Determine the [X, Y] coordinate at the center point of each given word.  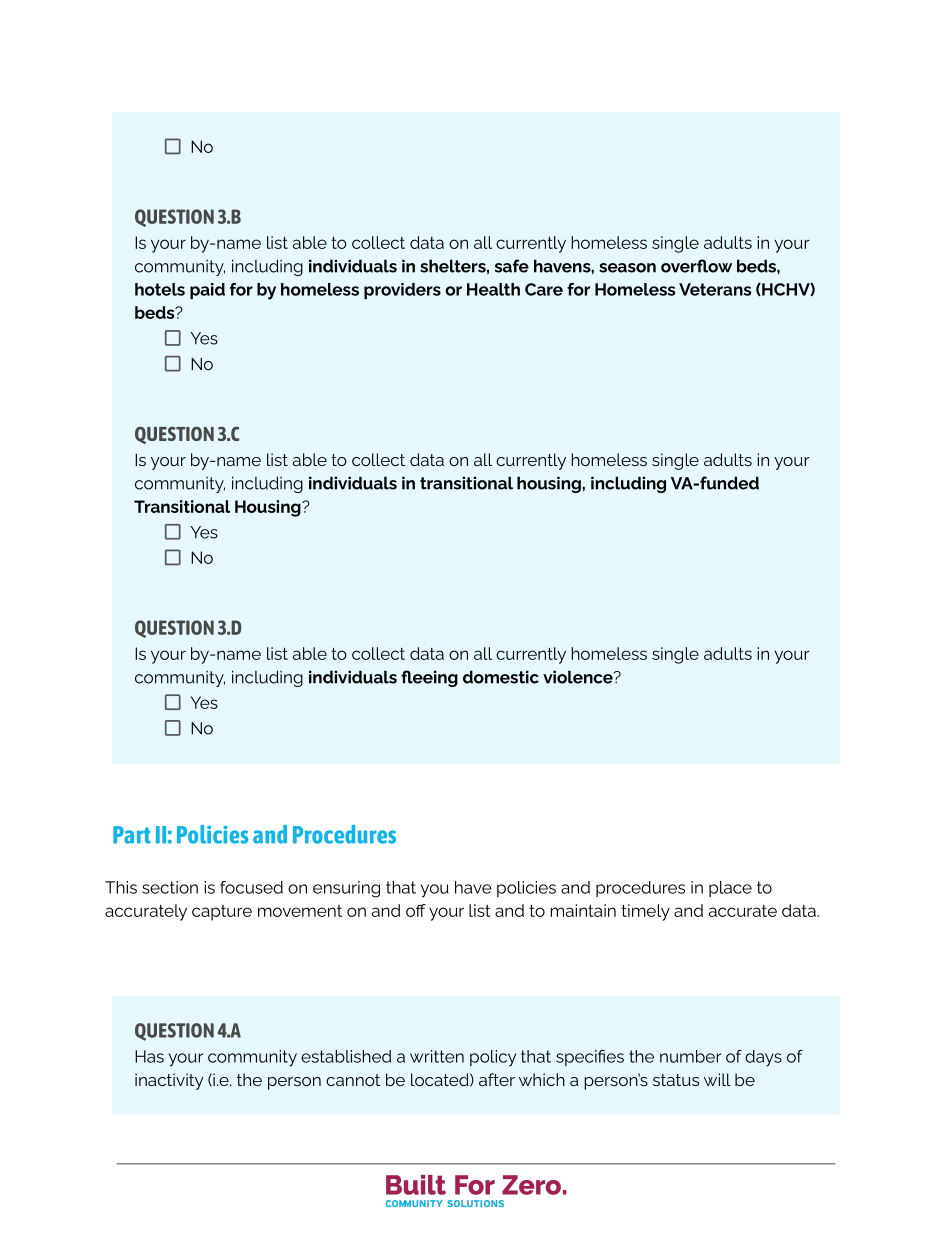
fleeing [429, 678]
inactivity [169, 1081]
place [730, 889]
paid [207, 291]
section [170, 887]
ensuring [346, 889]
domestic [501, 677]
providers [402, 291]
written [437, 1056]
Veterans [715, 289]
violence [579, 677]
